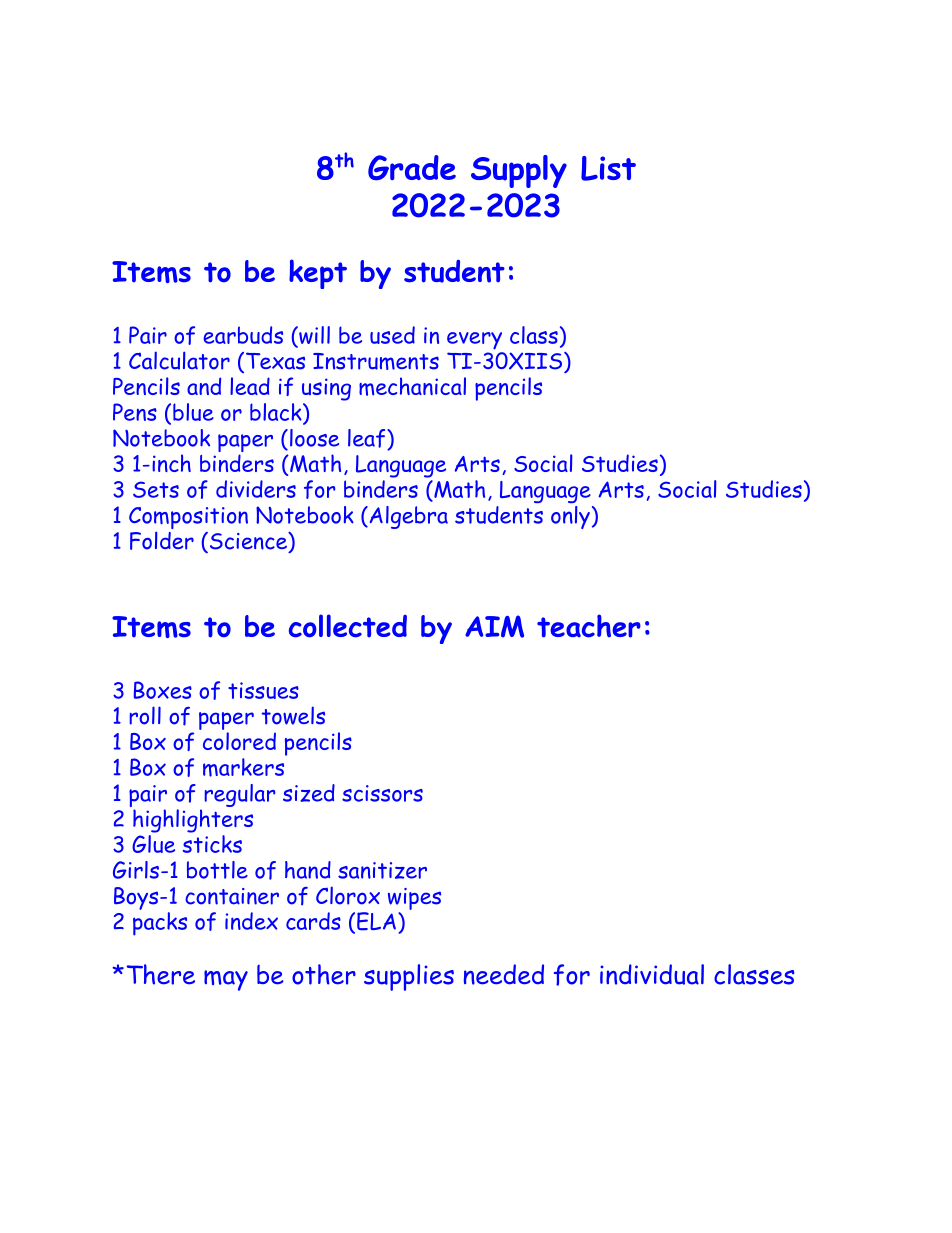 The height and width of the screenshot is (1233, 952). What do you see at coordinates (608, 168) in the screenshot?
I see `List` at bounding box center [608, 168].
